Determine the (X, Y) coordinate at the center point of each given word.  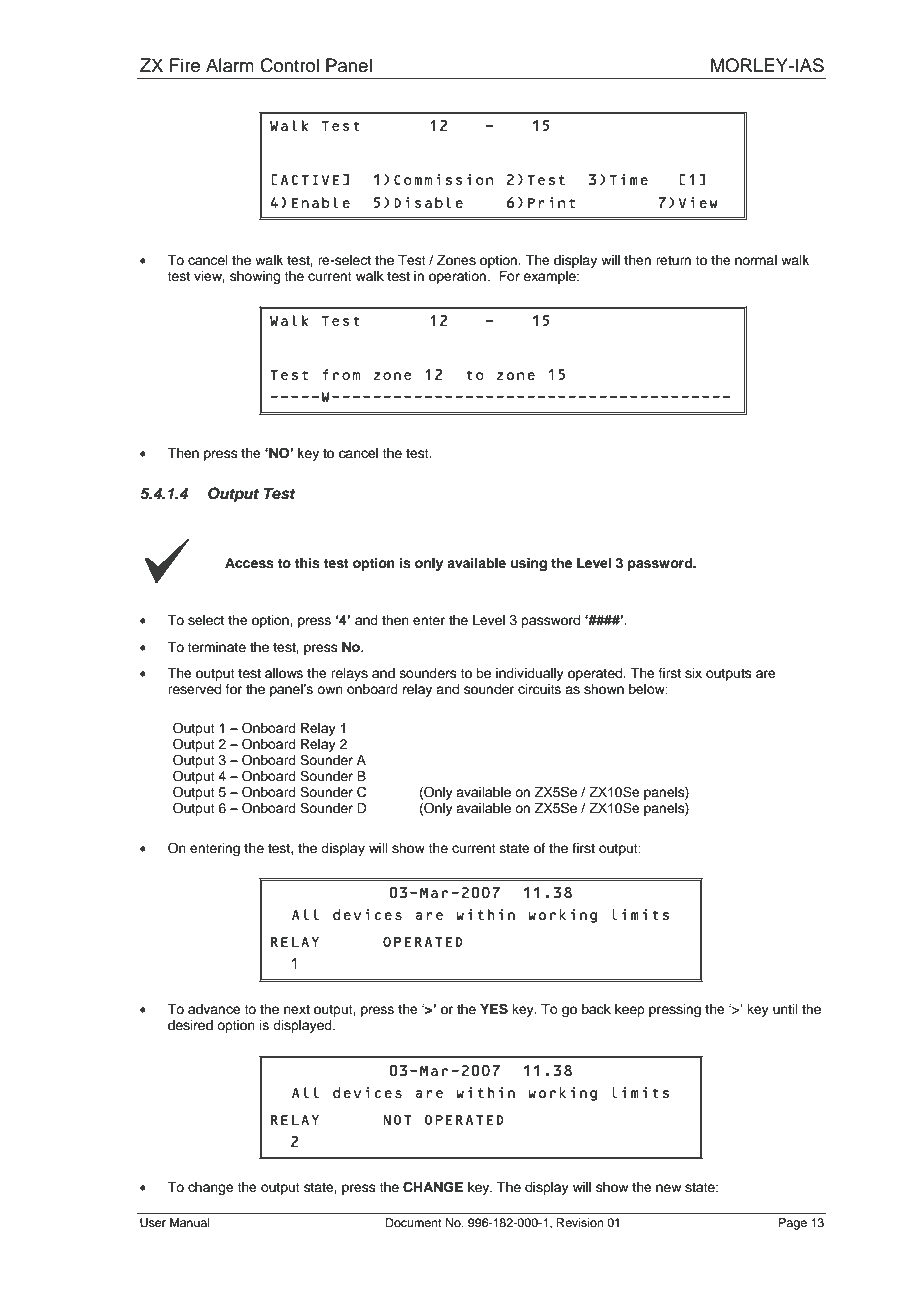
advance (214, 1009)
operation (459, 277)
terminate (216, 647)
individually (530, 674)
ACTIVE (310, 180)
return (673, 260)
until (785, 1009)
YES (494, 1009)
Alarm (230, 65)
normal (756, 260)
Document (414, 1222)
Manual (189, 1222)
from (341, 374)
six (693, 673)
